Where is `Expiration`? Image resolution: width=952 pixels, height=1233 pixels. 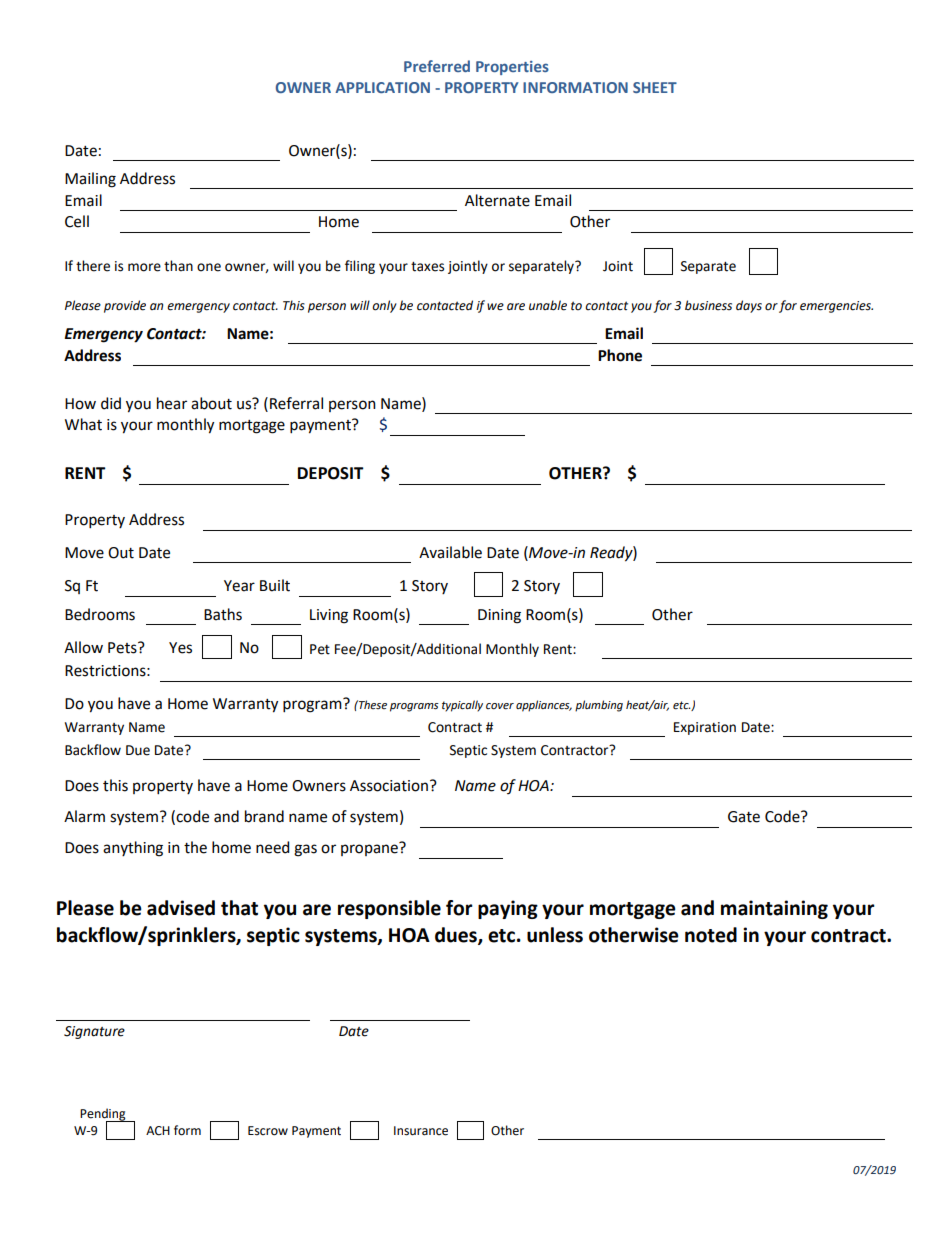 Expiration is located at coordinates (705, 728).
